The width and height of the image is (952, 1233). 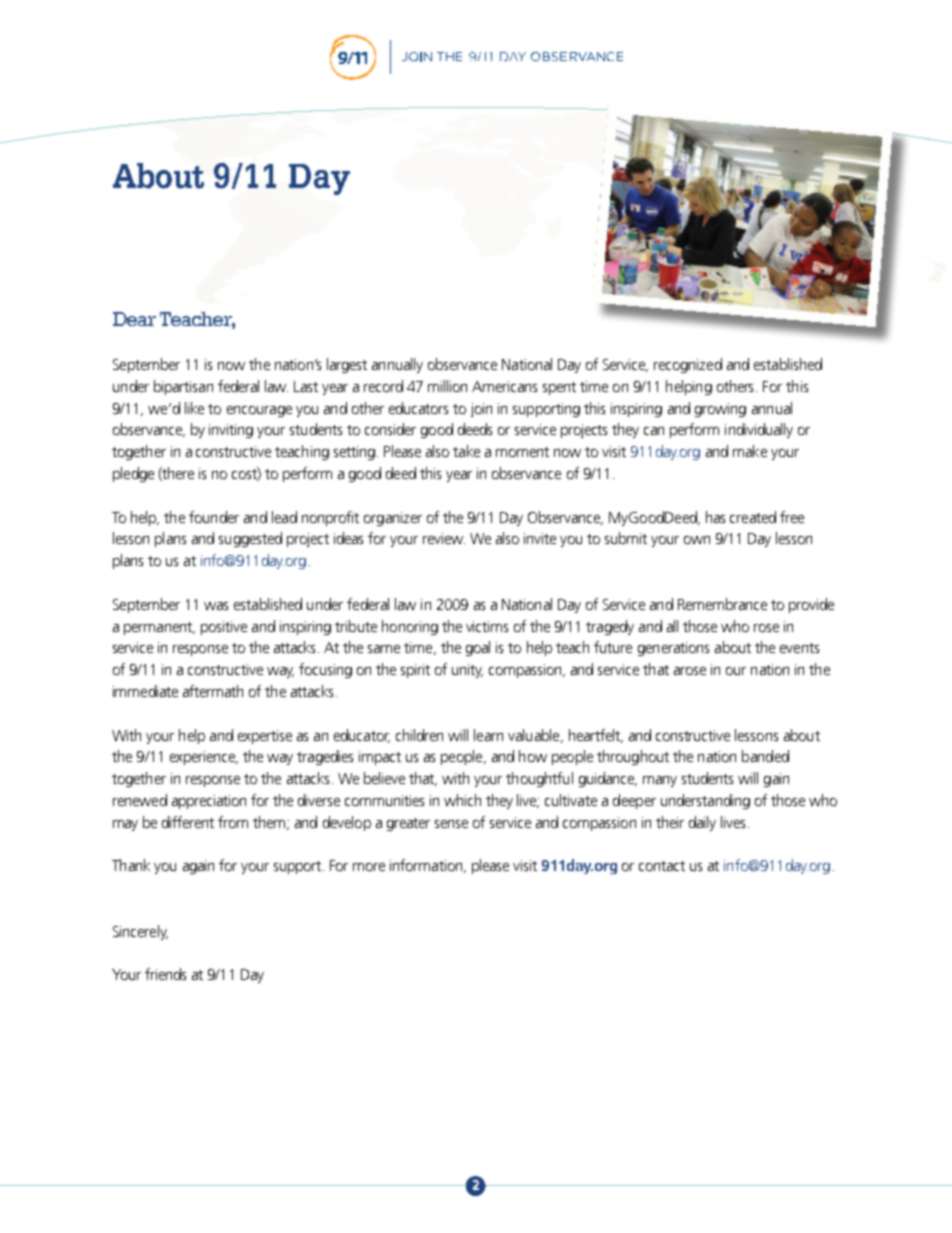 I want to click on learn, so click(x=488, y=735).
